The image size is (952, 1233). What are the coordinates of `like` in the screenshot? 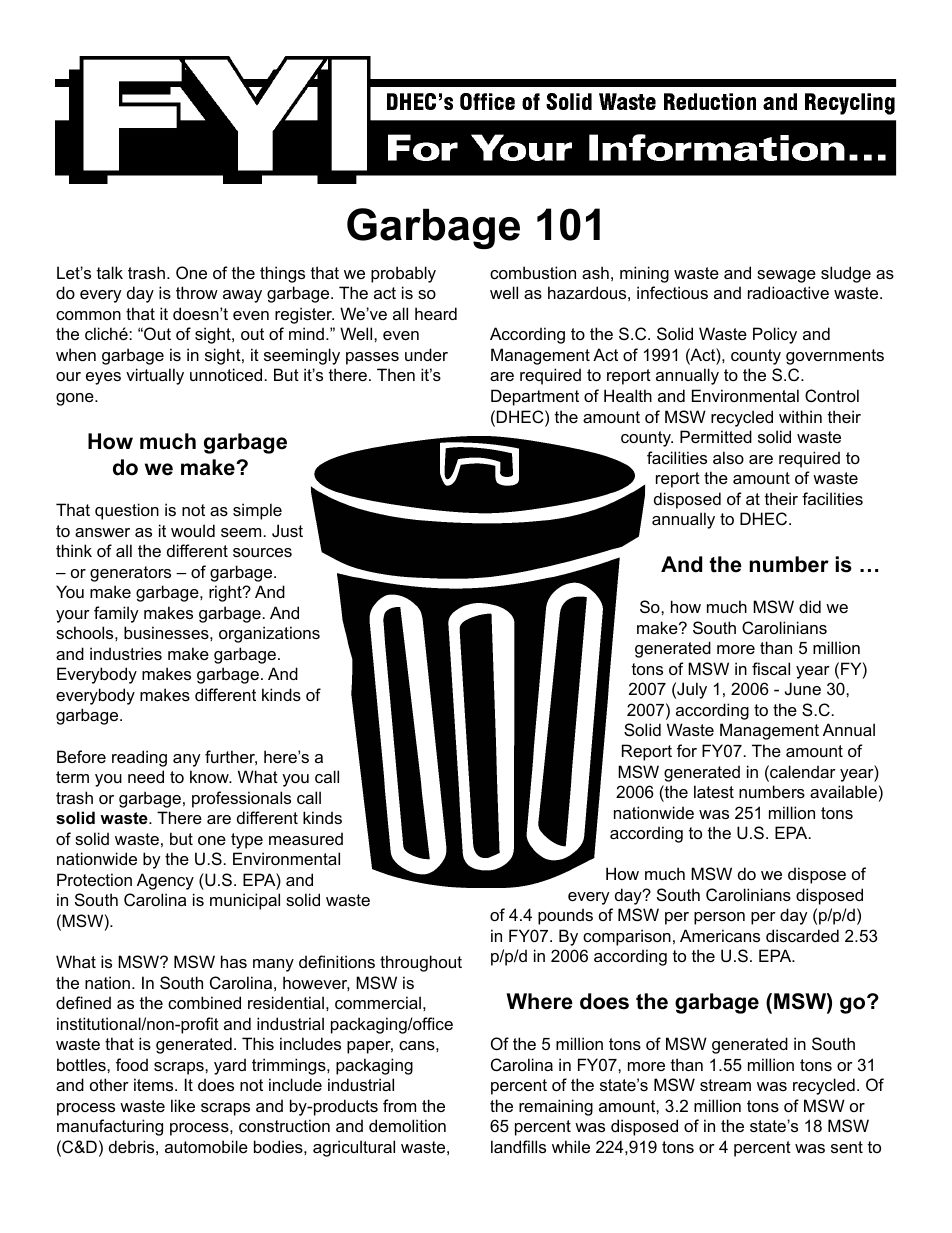 It's located at (183, 1105).
